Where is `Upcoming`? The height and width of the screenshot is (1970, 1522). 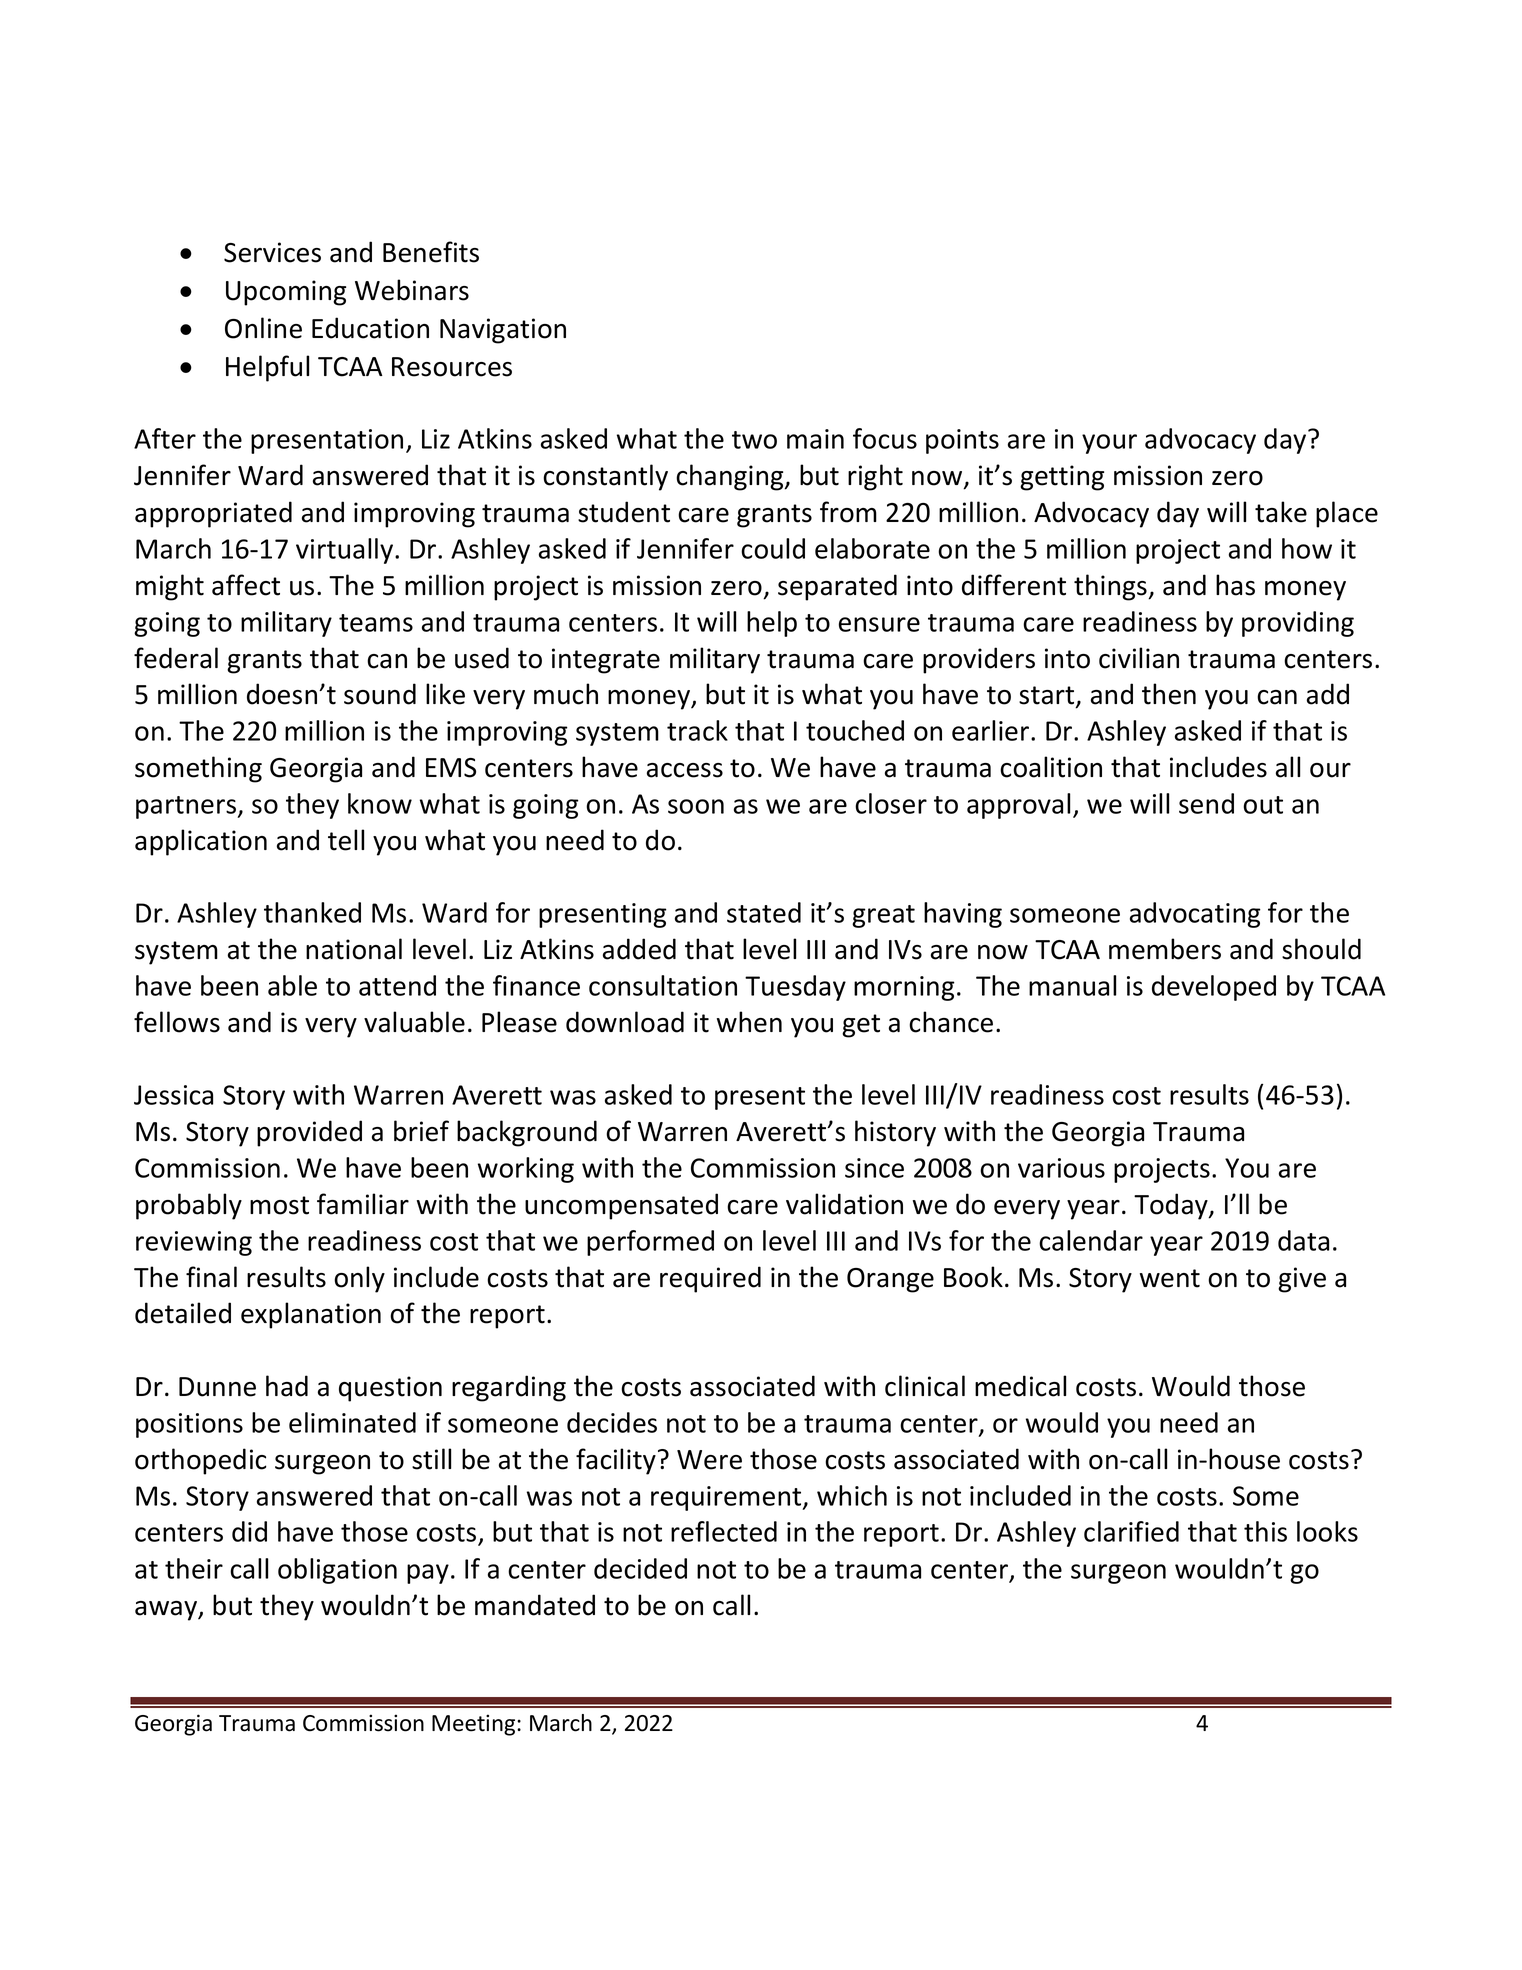
Upcoming is located at coordinates (286, 293).
